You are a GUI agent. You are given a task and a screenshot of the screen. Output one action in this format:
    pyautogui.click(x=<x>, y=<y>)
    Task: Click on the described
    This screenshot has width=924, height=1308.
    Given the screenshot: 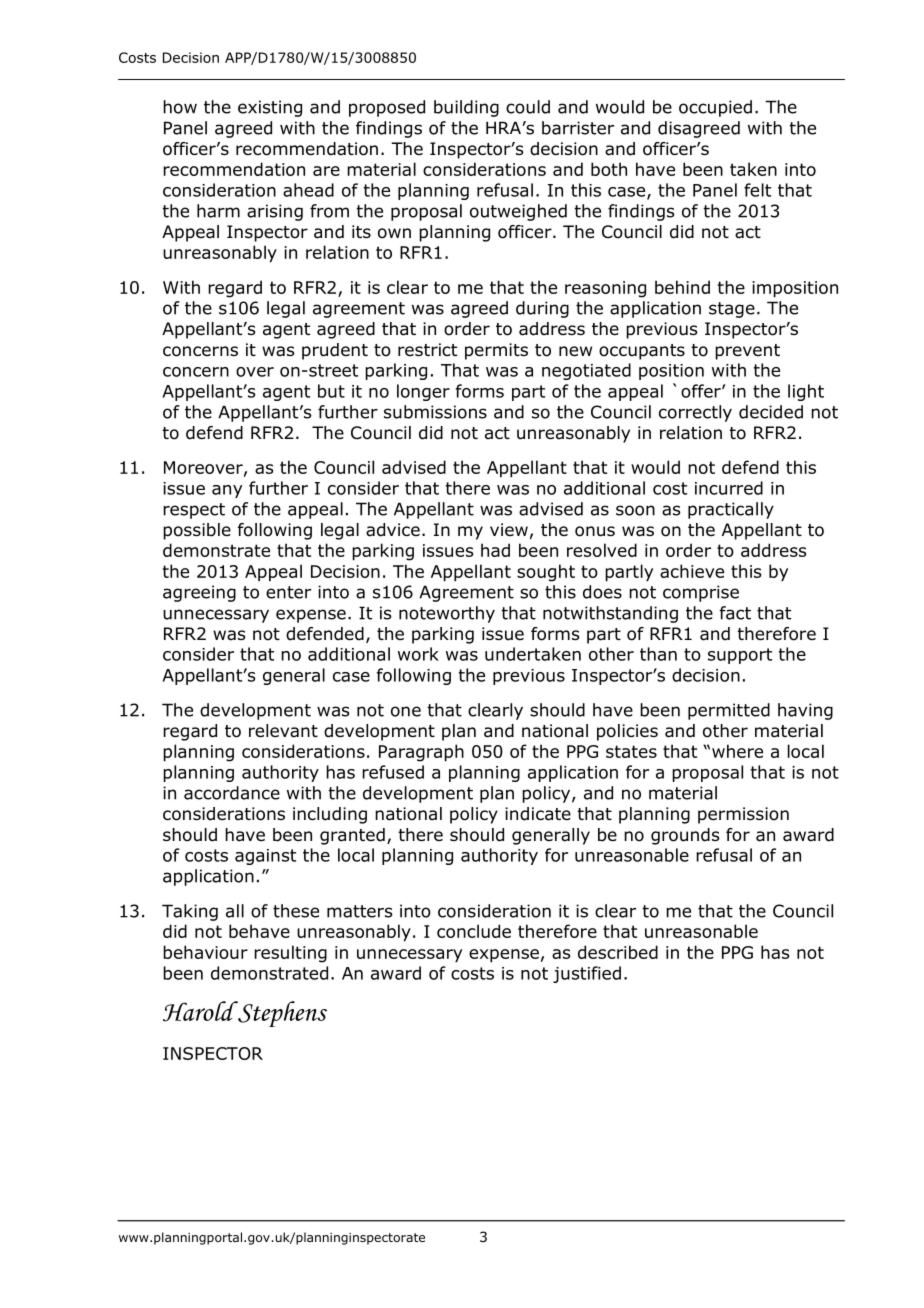 What is the action you would take?
    pyautogui.click(x=618, y=952)
